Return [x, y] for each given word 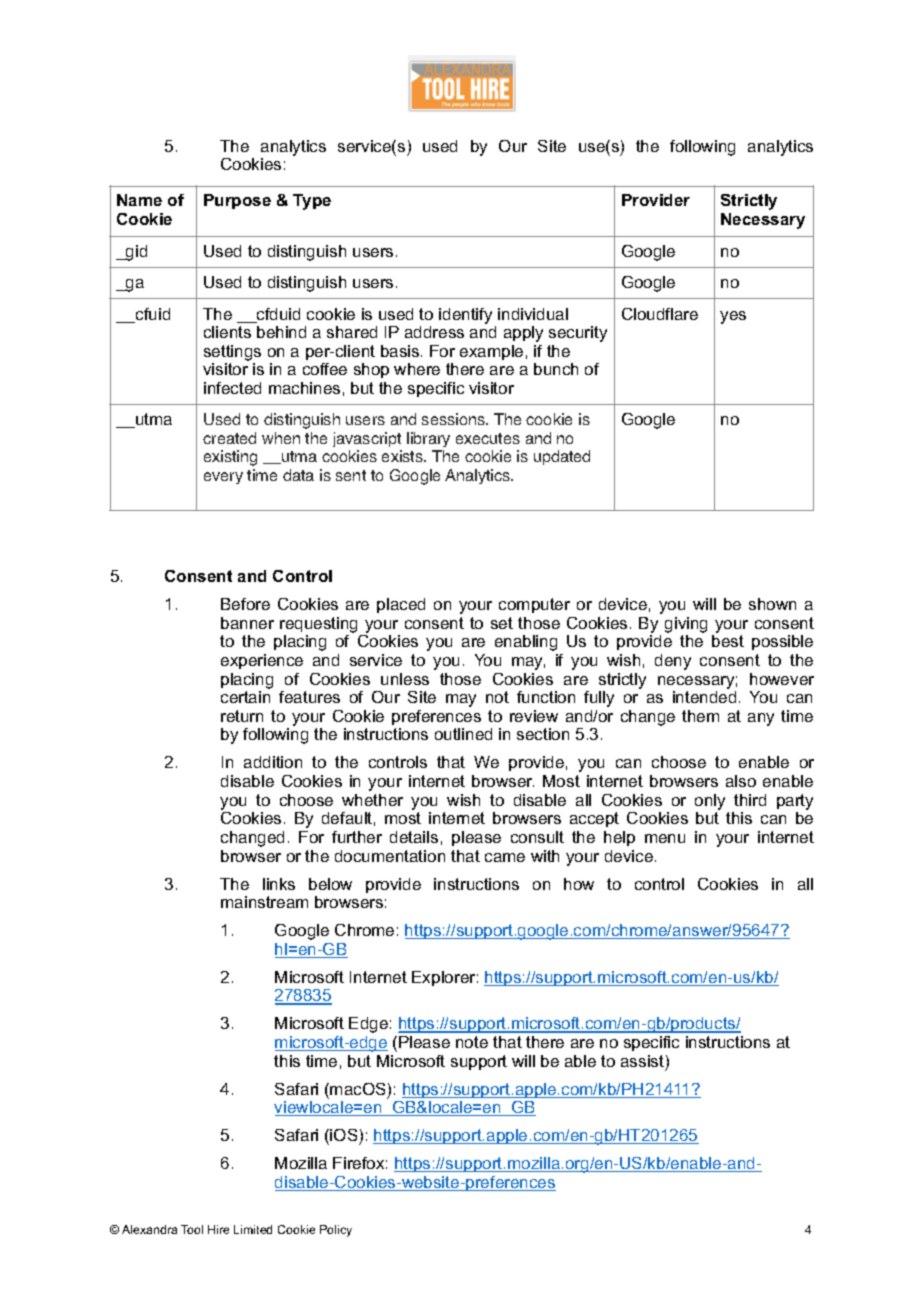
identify [465, 316]
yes [733, 317]
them [700, 716]
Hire [218, 1229]
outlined [463, 734]
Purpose [237, 201]
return [242, 716]
